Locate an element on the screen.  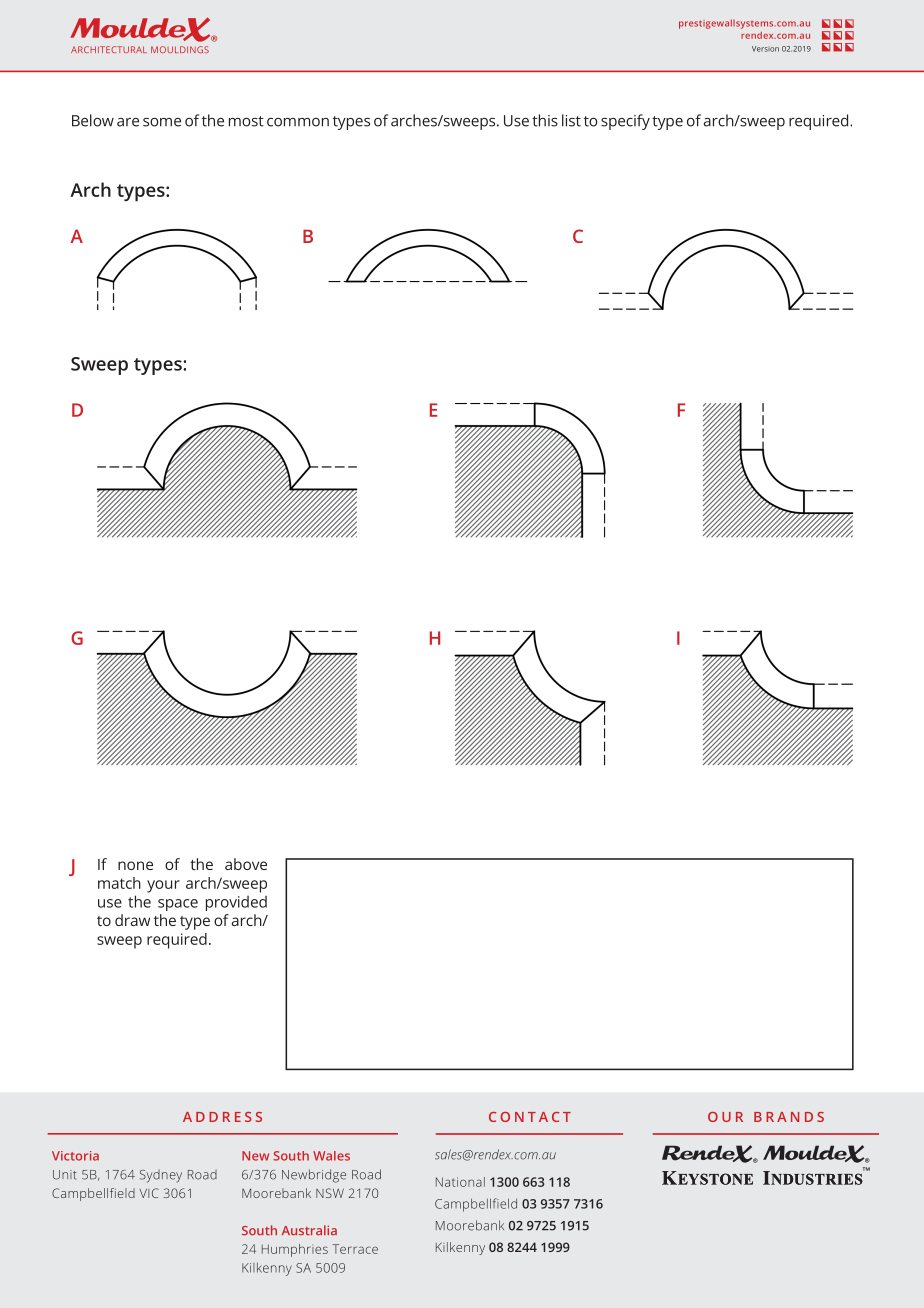
above is located at coordinates (246, 864).
